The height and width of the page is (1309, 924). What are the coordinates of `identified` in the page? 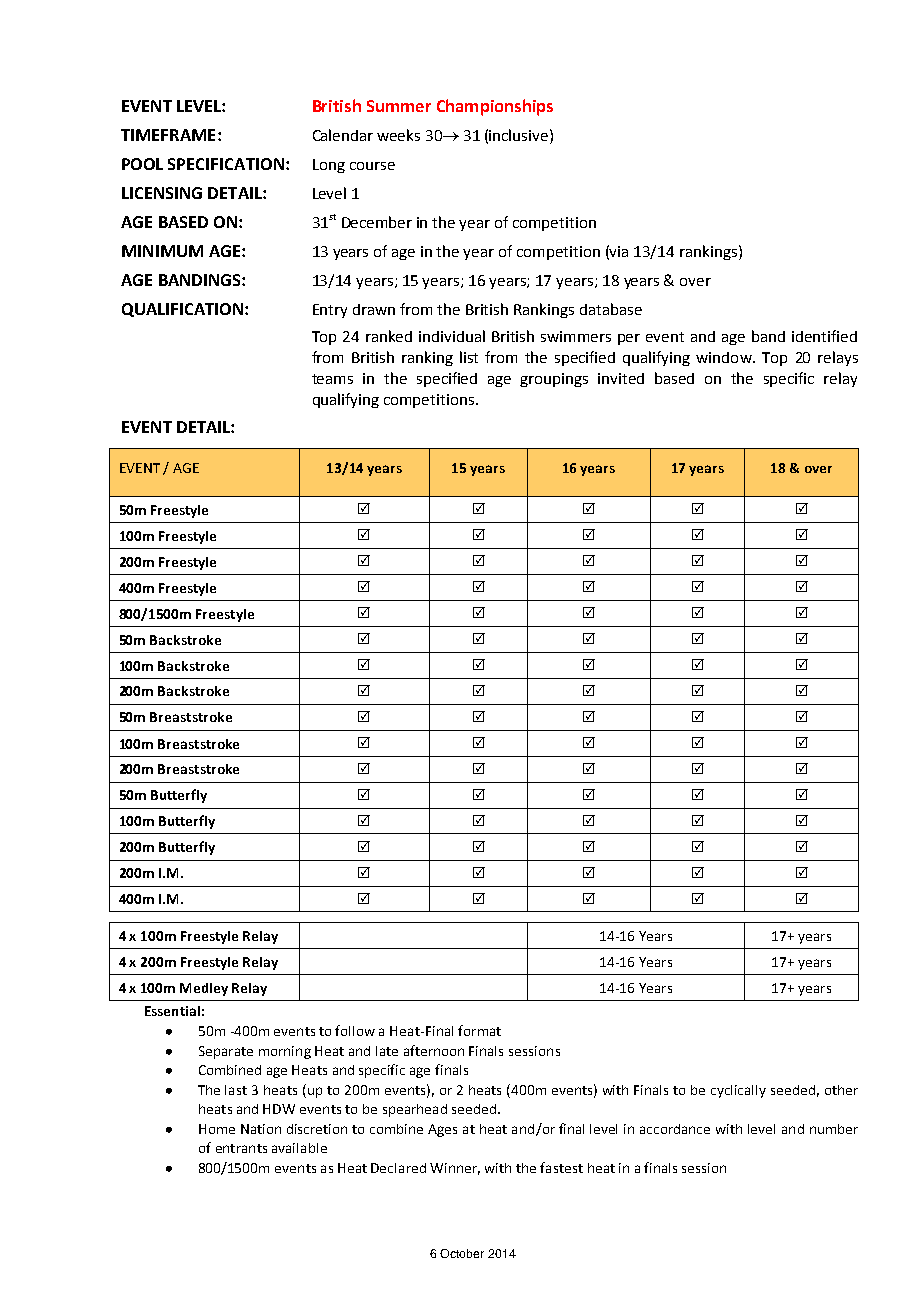 It's located at (824, 336).
